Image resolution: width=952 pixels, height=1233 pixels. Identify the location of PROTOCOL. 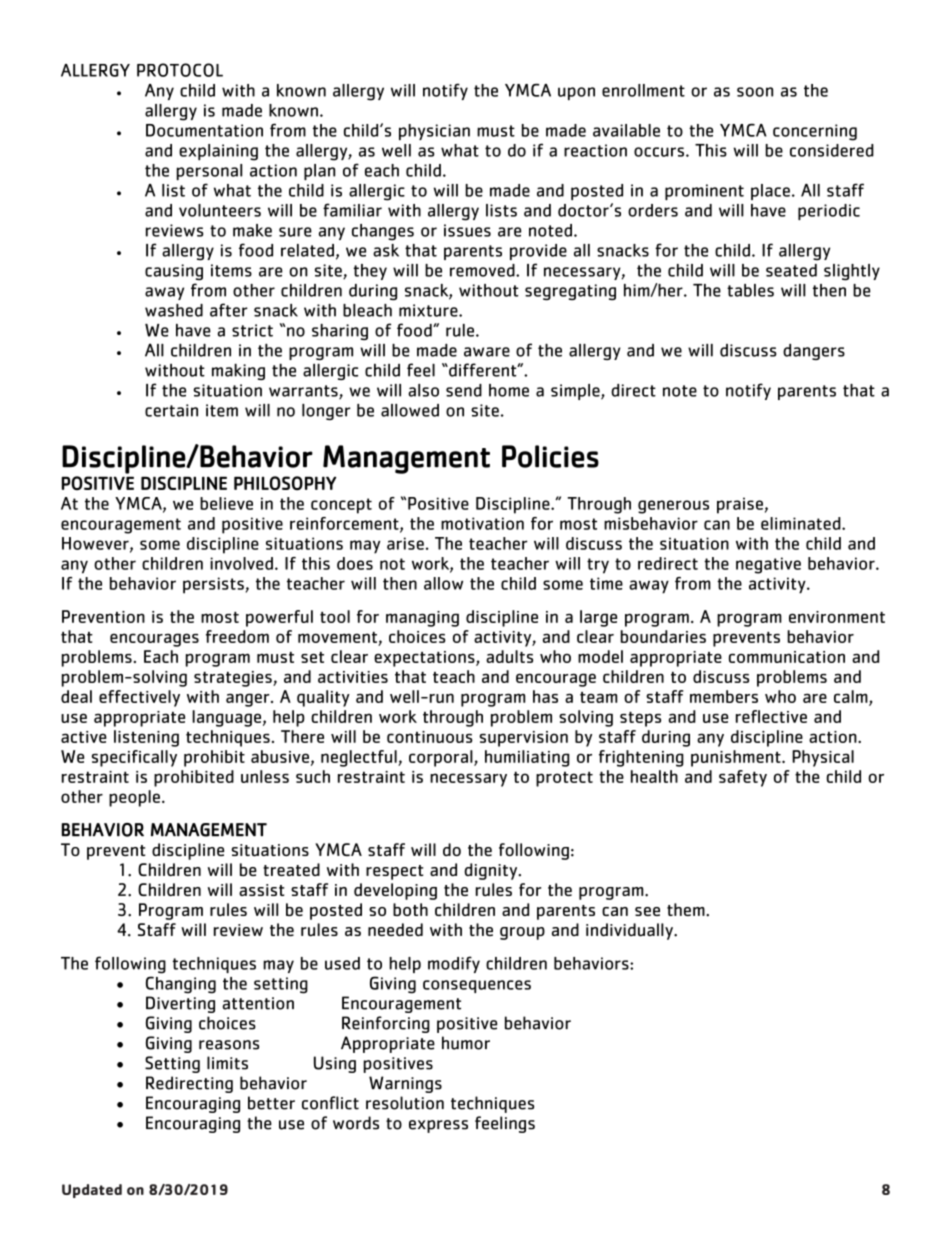
(180, 70).
